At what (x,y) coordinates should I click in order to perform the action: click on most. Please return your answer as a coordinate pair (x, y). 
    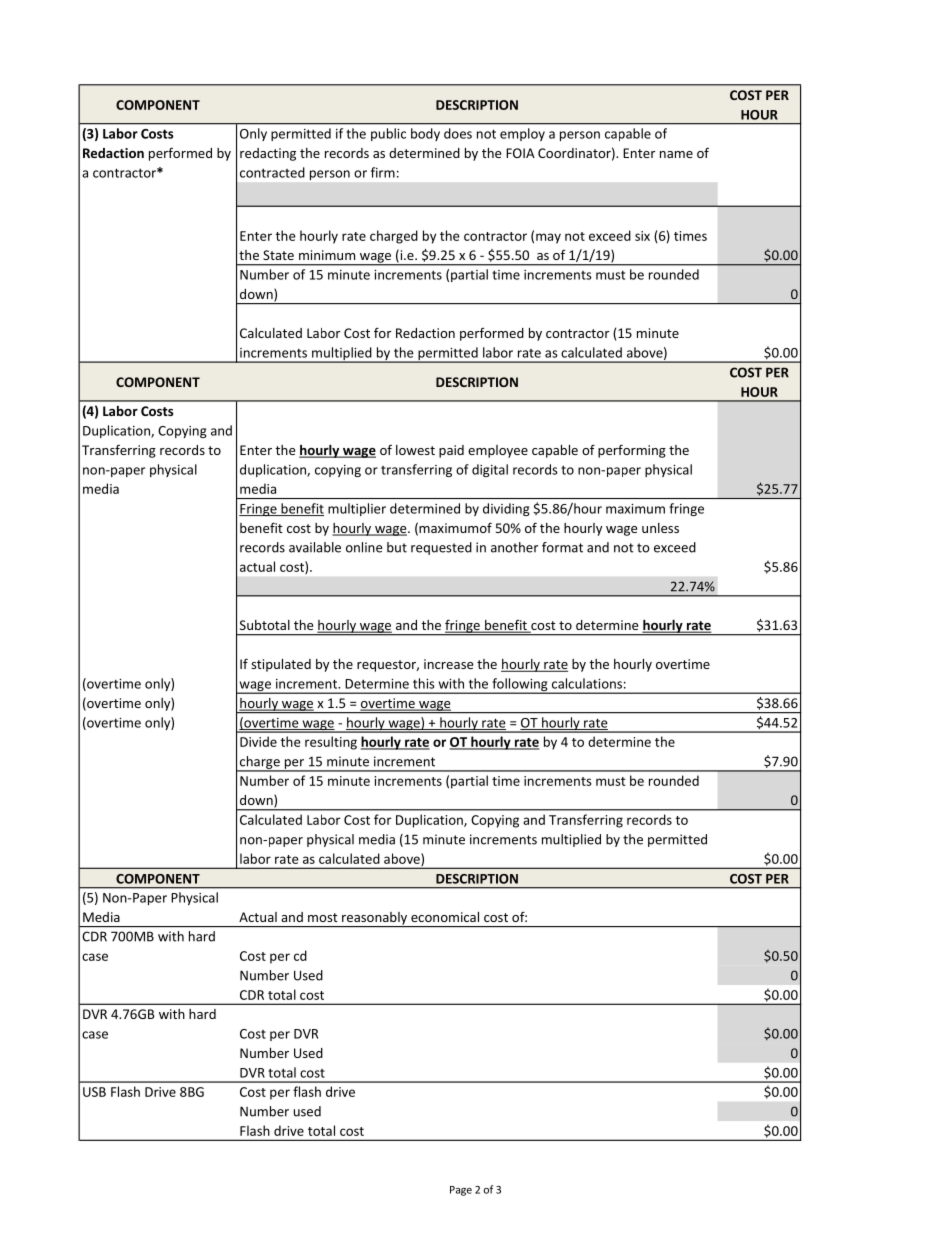
    Looking at the image, I should click on (323, 917).
